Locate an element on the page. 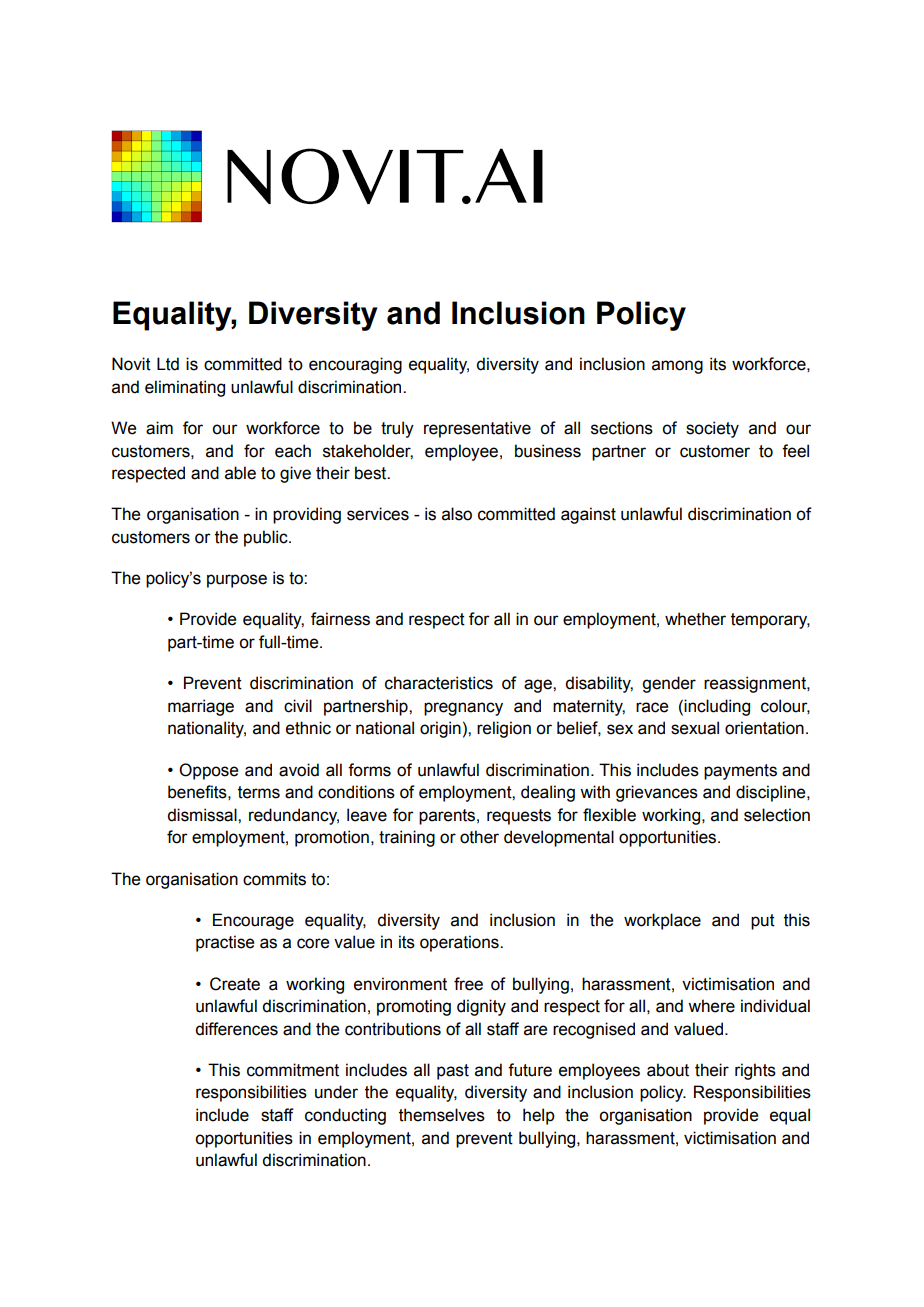  other is located at coordinates (479, 837).
